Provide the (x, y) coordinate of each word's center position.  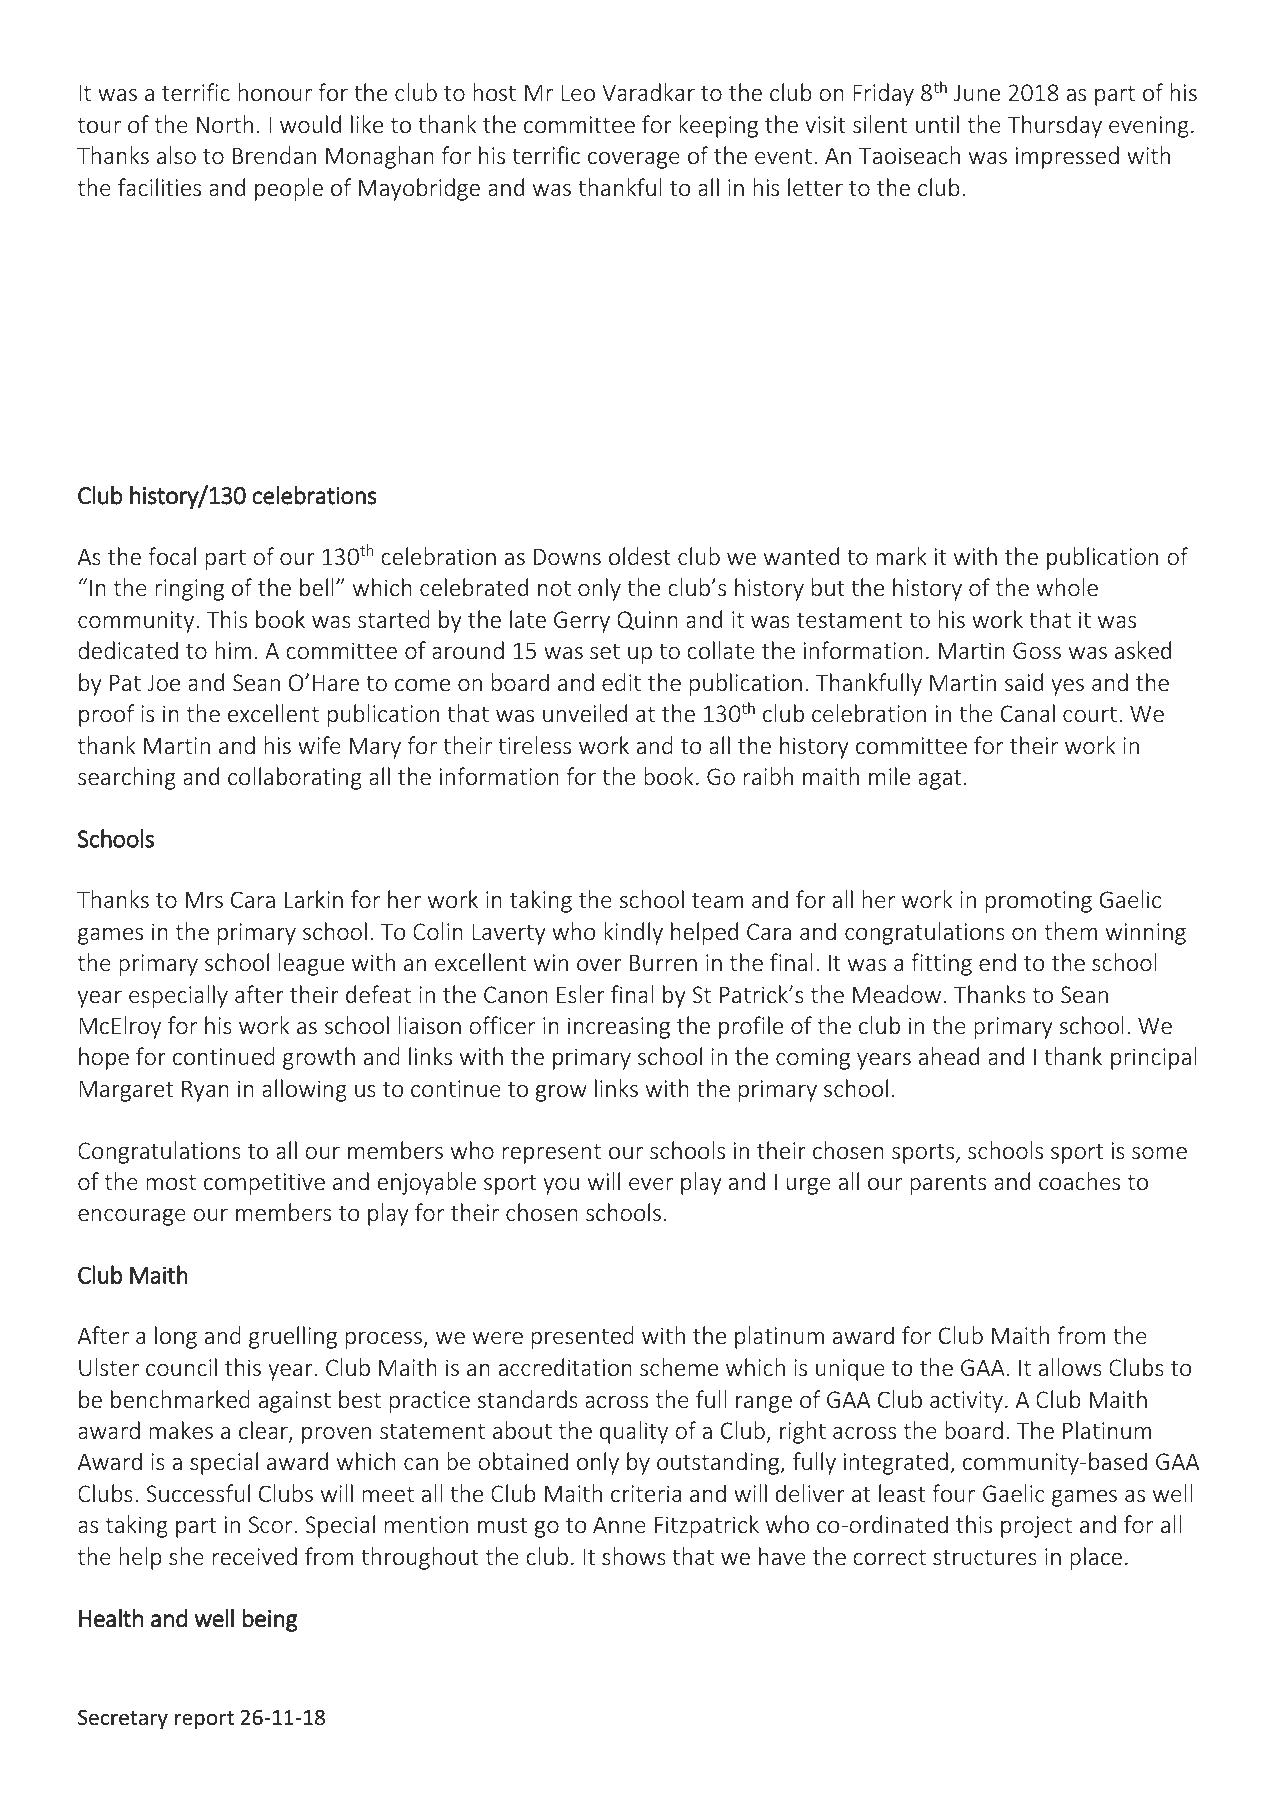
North (225, 124)
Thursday (1054, 126)
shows (634, 1556)
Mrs (204, 900)
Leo (578, 93)
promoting (1039, 902)
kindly (633, 933)
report (204, 1720)
